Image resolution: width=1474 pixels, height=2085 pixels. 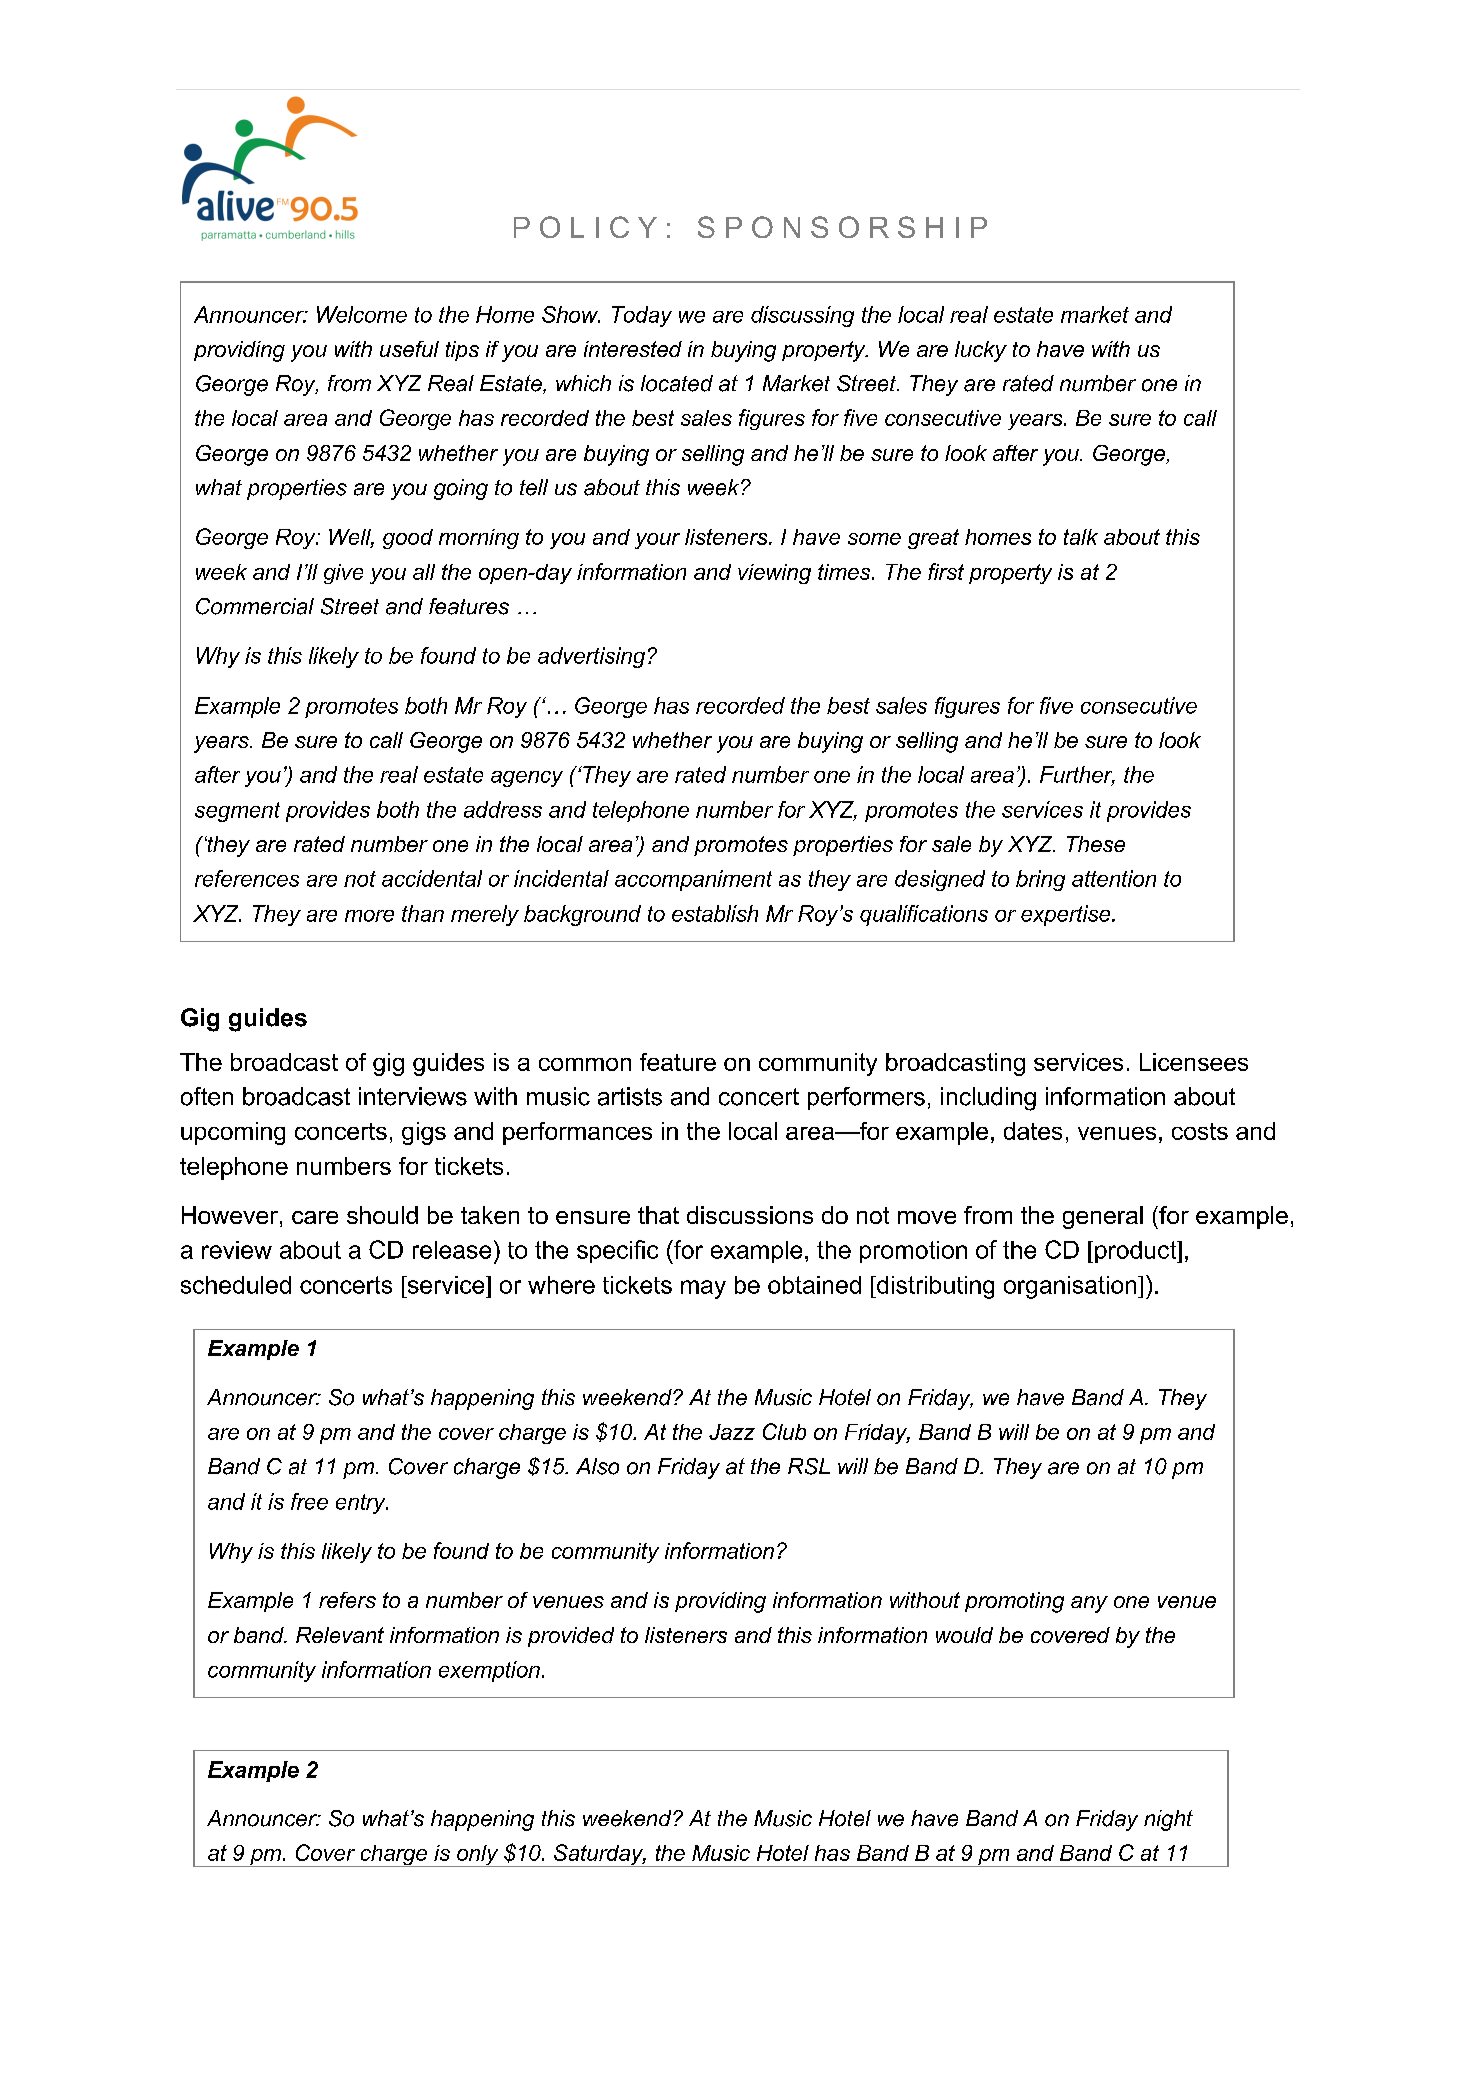 What do you see at coordinates (693, 880) in the screenshot?
I see `accompaniment` at bounding box center [693, 880].
